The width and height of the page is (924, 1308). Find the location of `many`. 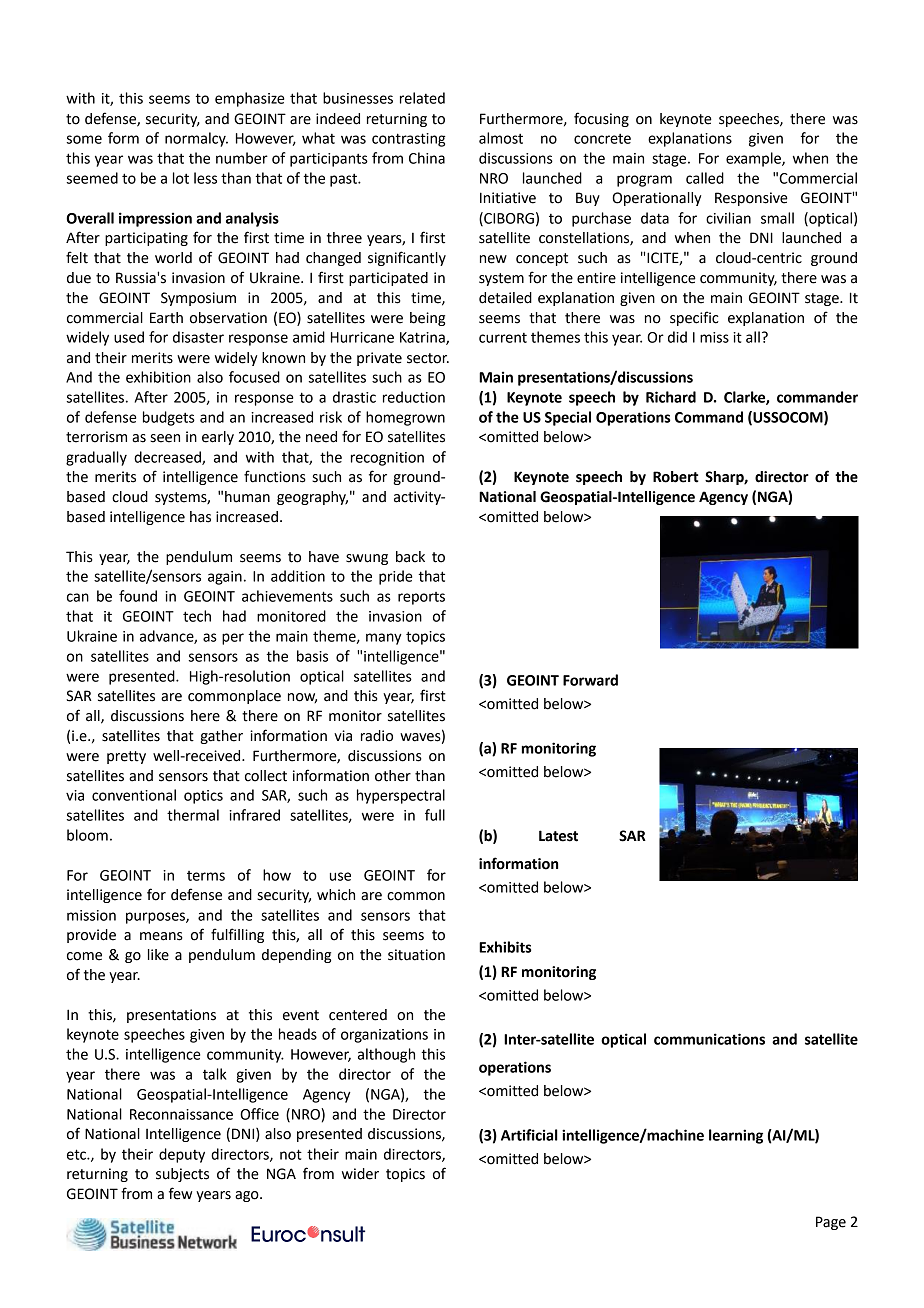

many is located at coordinates (384, 639).
